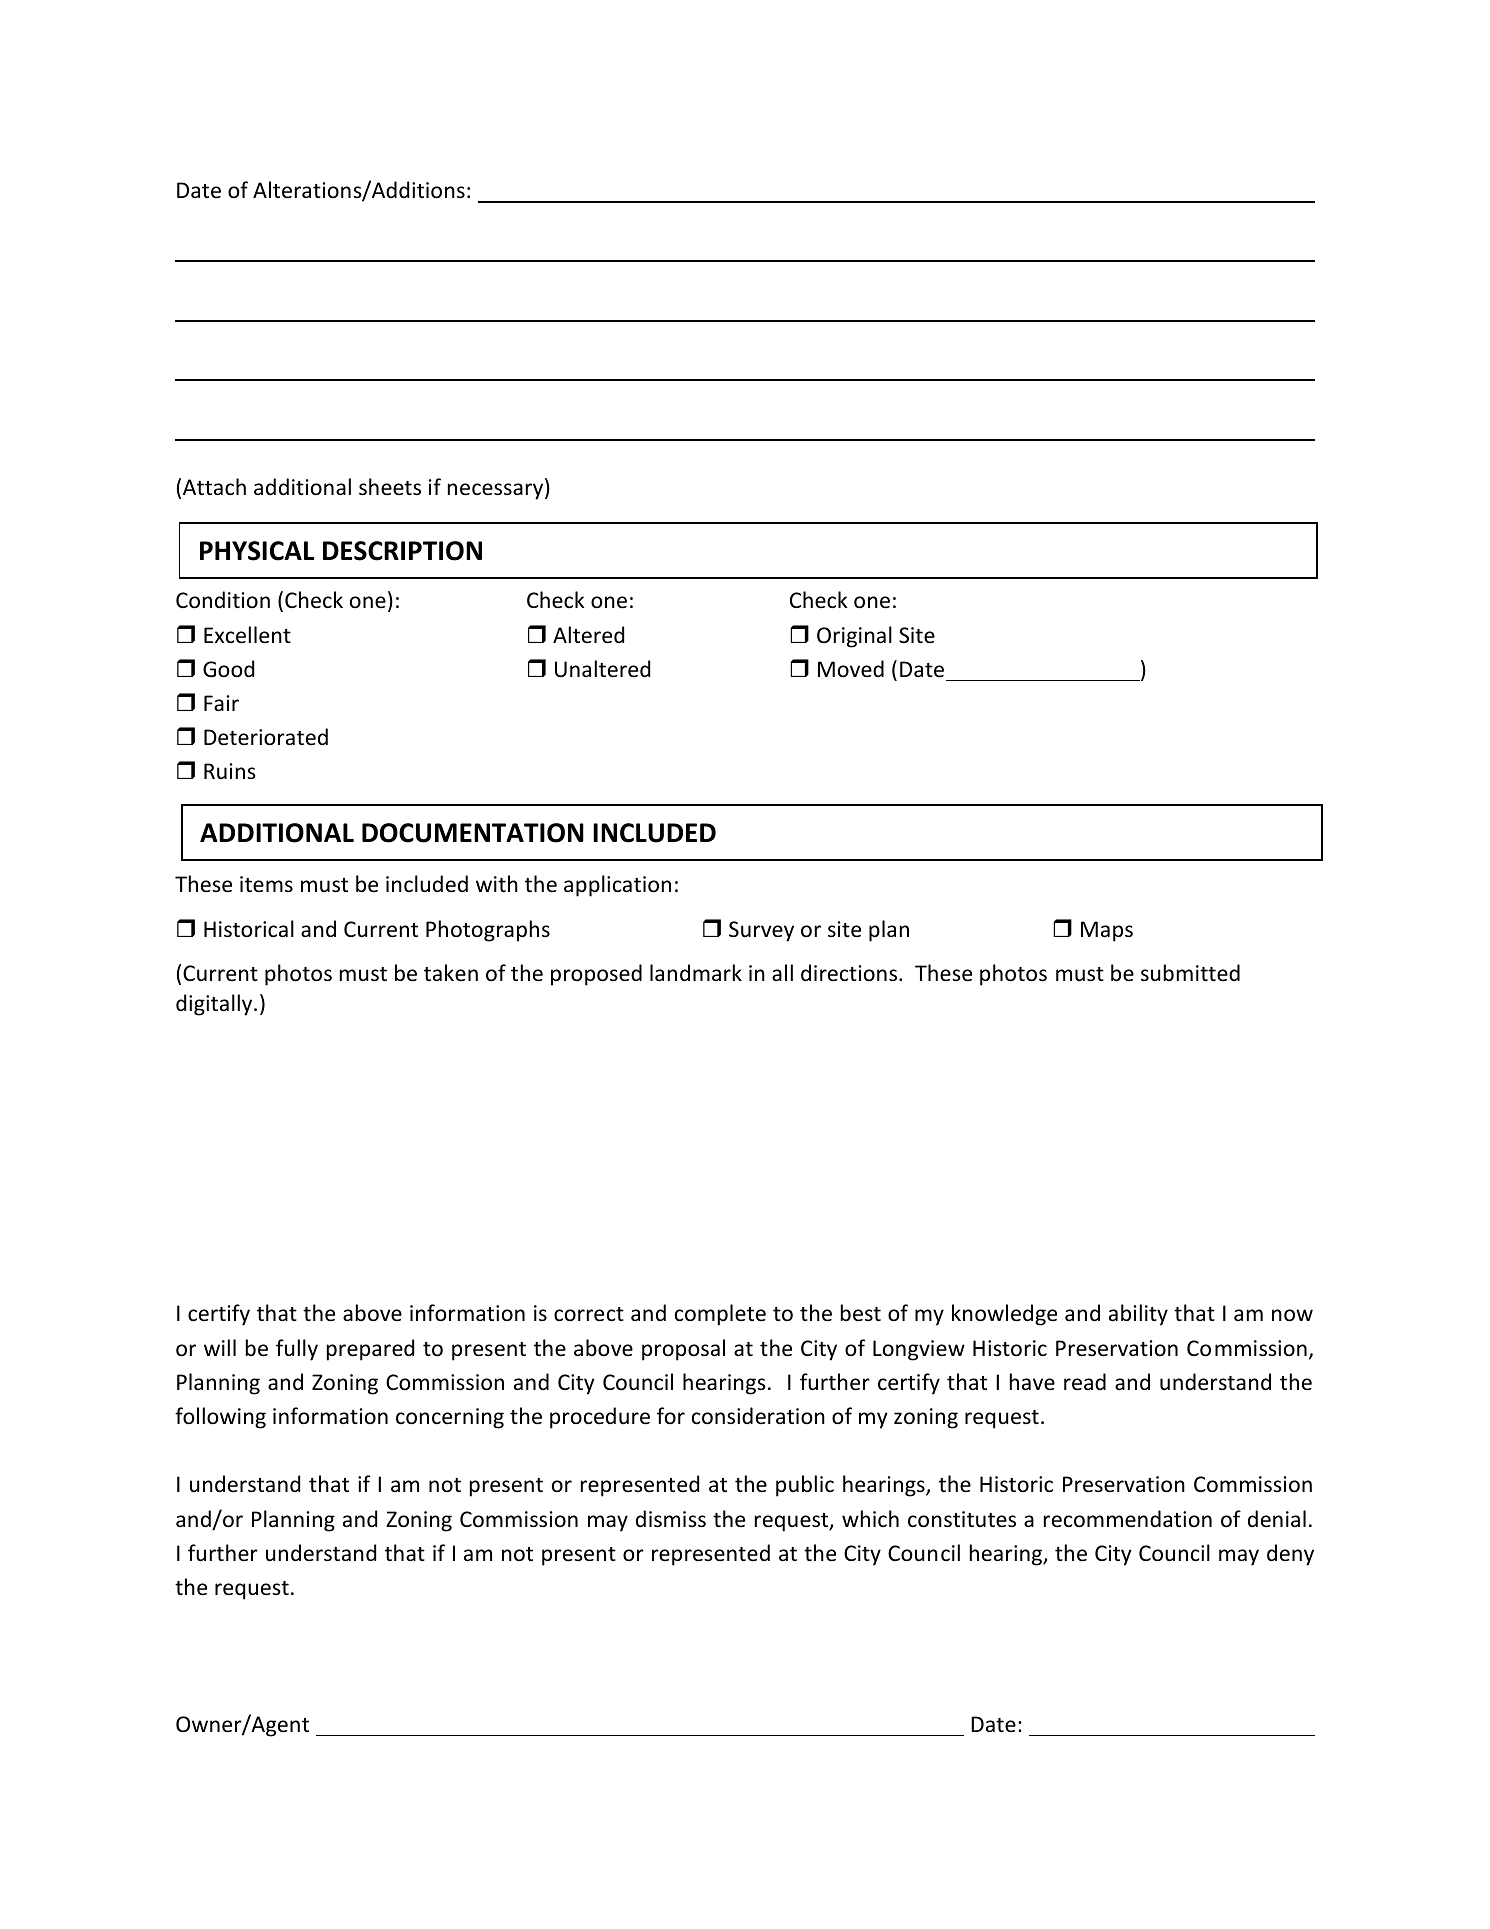 This page has width=1490, height=1929. I want to click on complete, so click(720, 1315).
